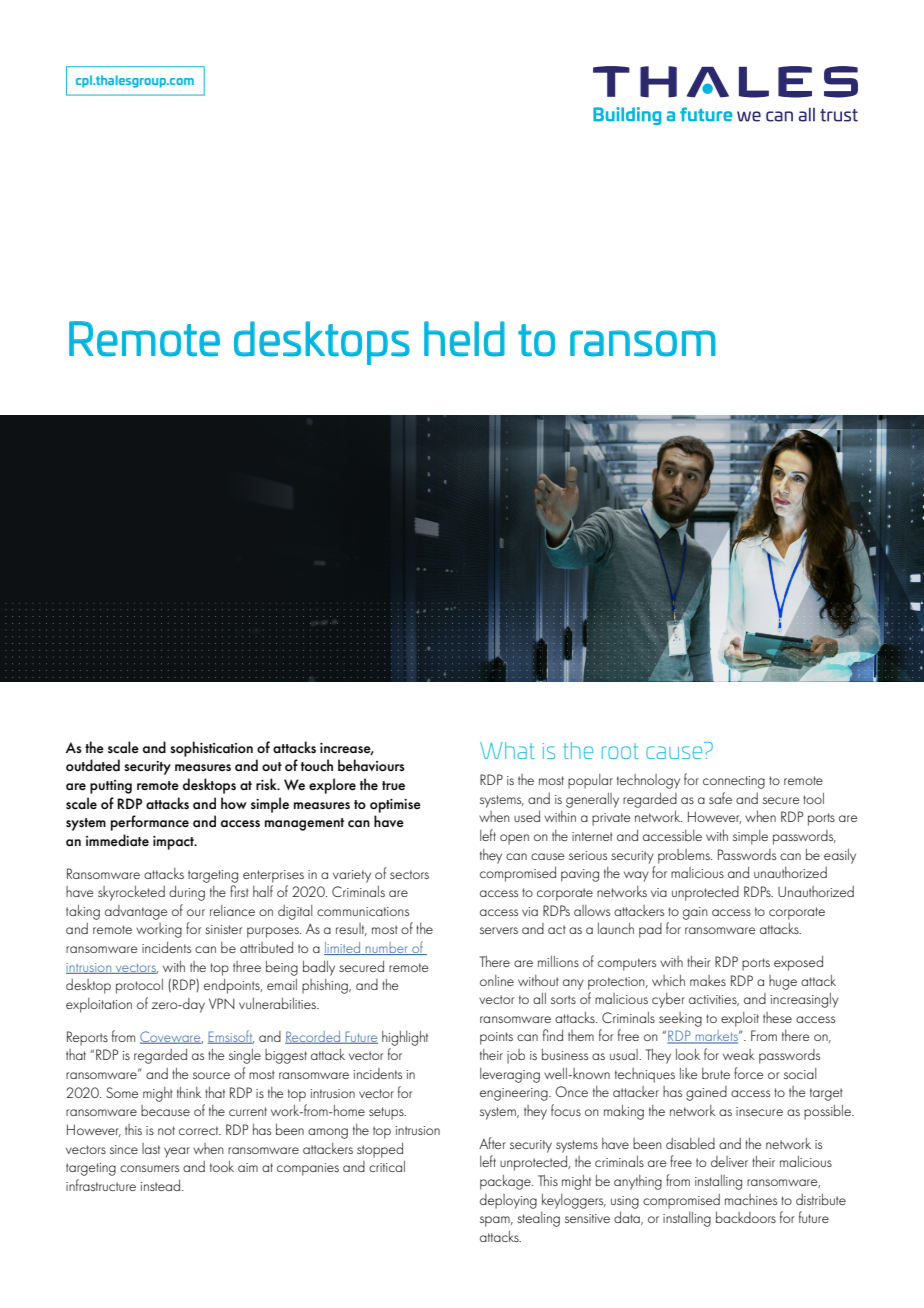  I want to click on root, so click(620, 751).
